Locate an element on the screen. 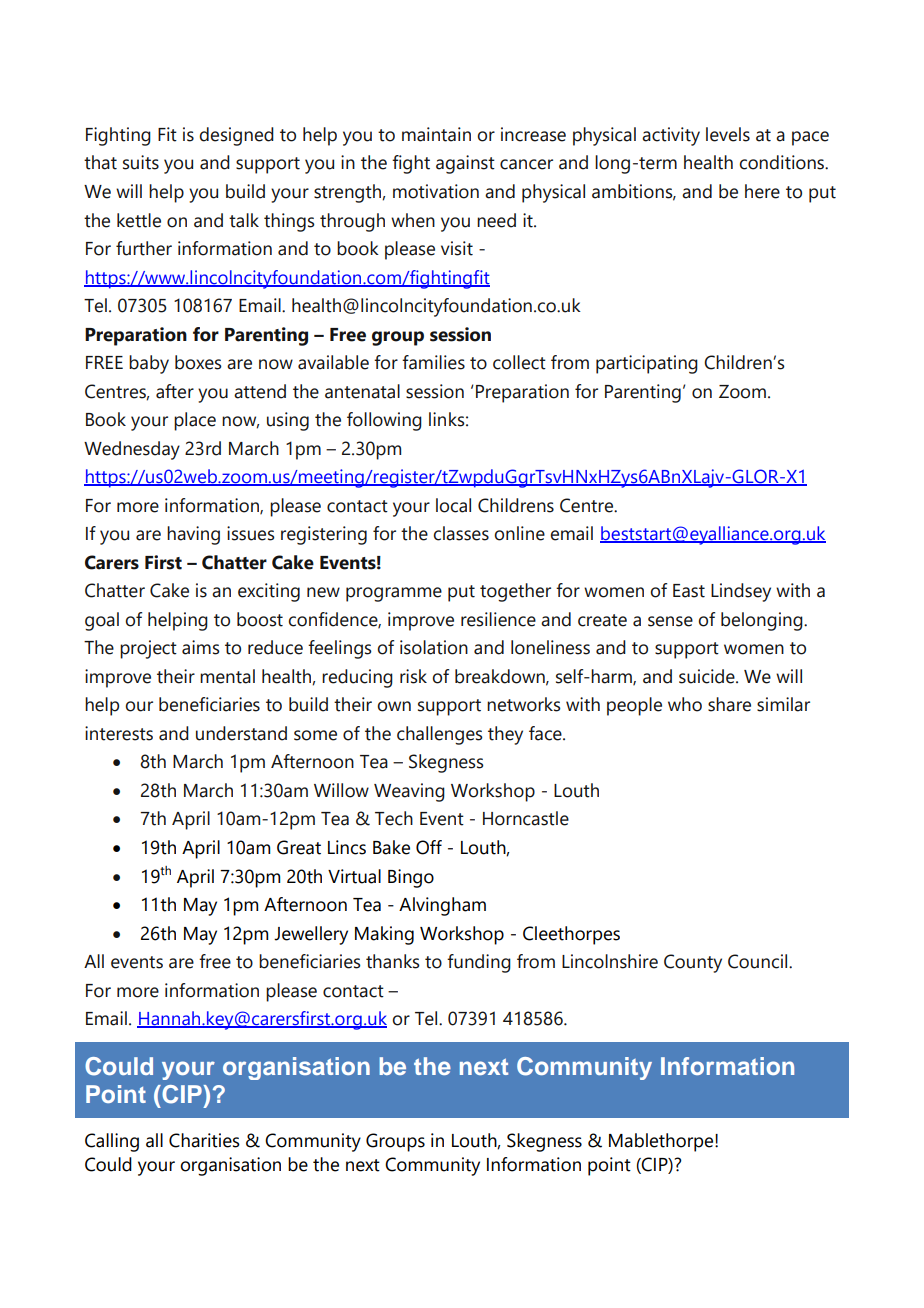 The height and width of the screenshot is (1308, 924). funding is located at coordinates (479, 963).
